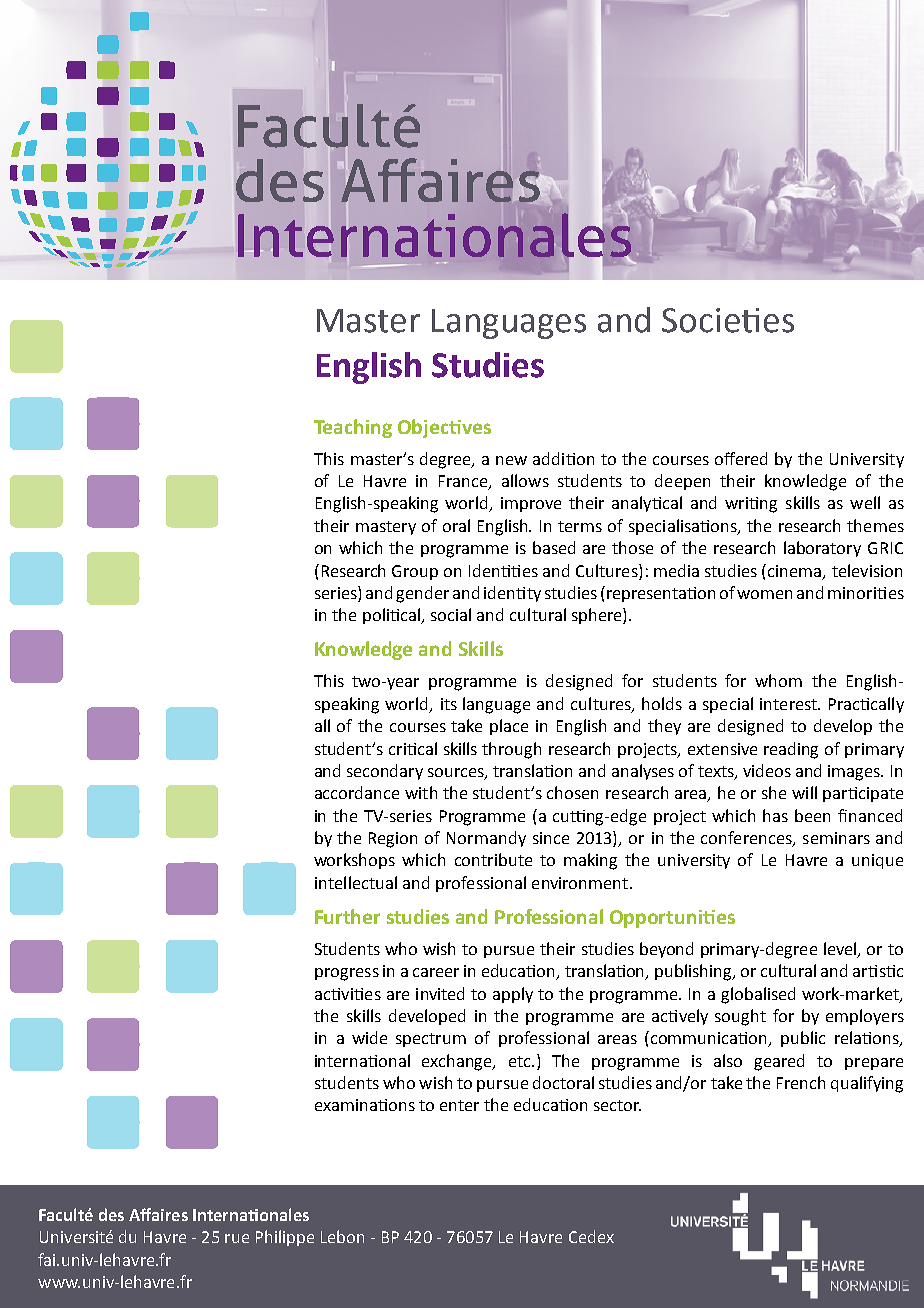 This page has height=1308, width=924. I want to click on Philippe, so click(285, 1238).
